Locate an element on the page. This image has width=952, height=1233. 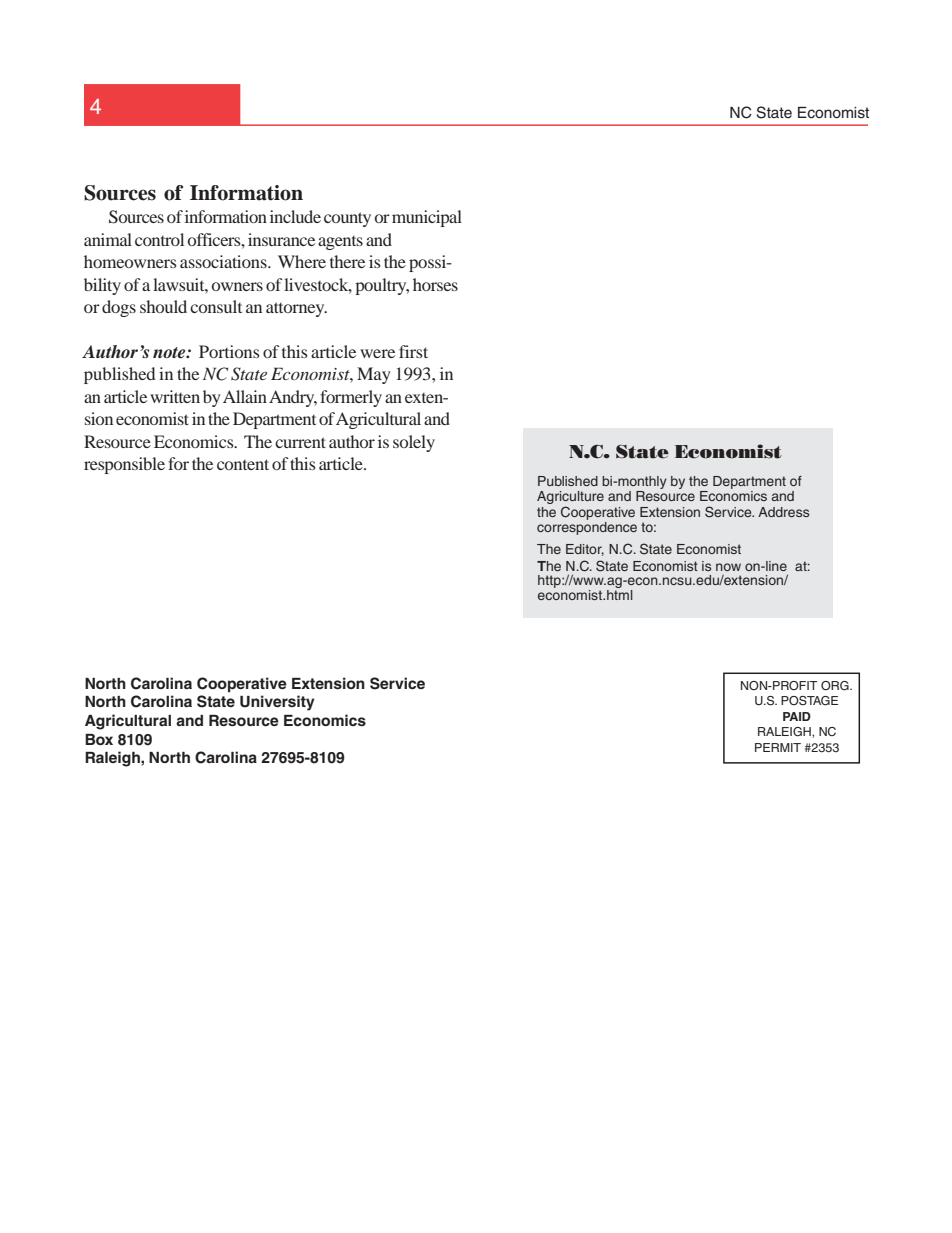
responsible is located at coordinates (124, 465).
